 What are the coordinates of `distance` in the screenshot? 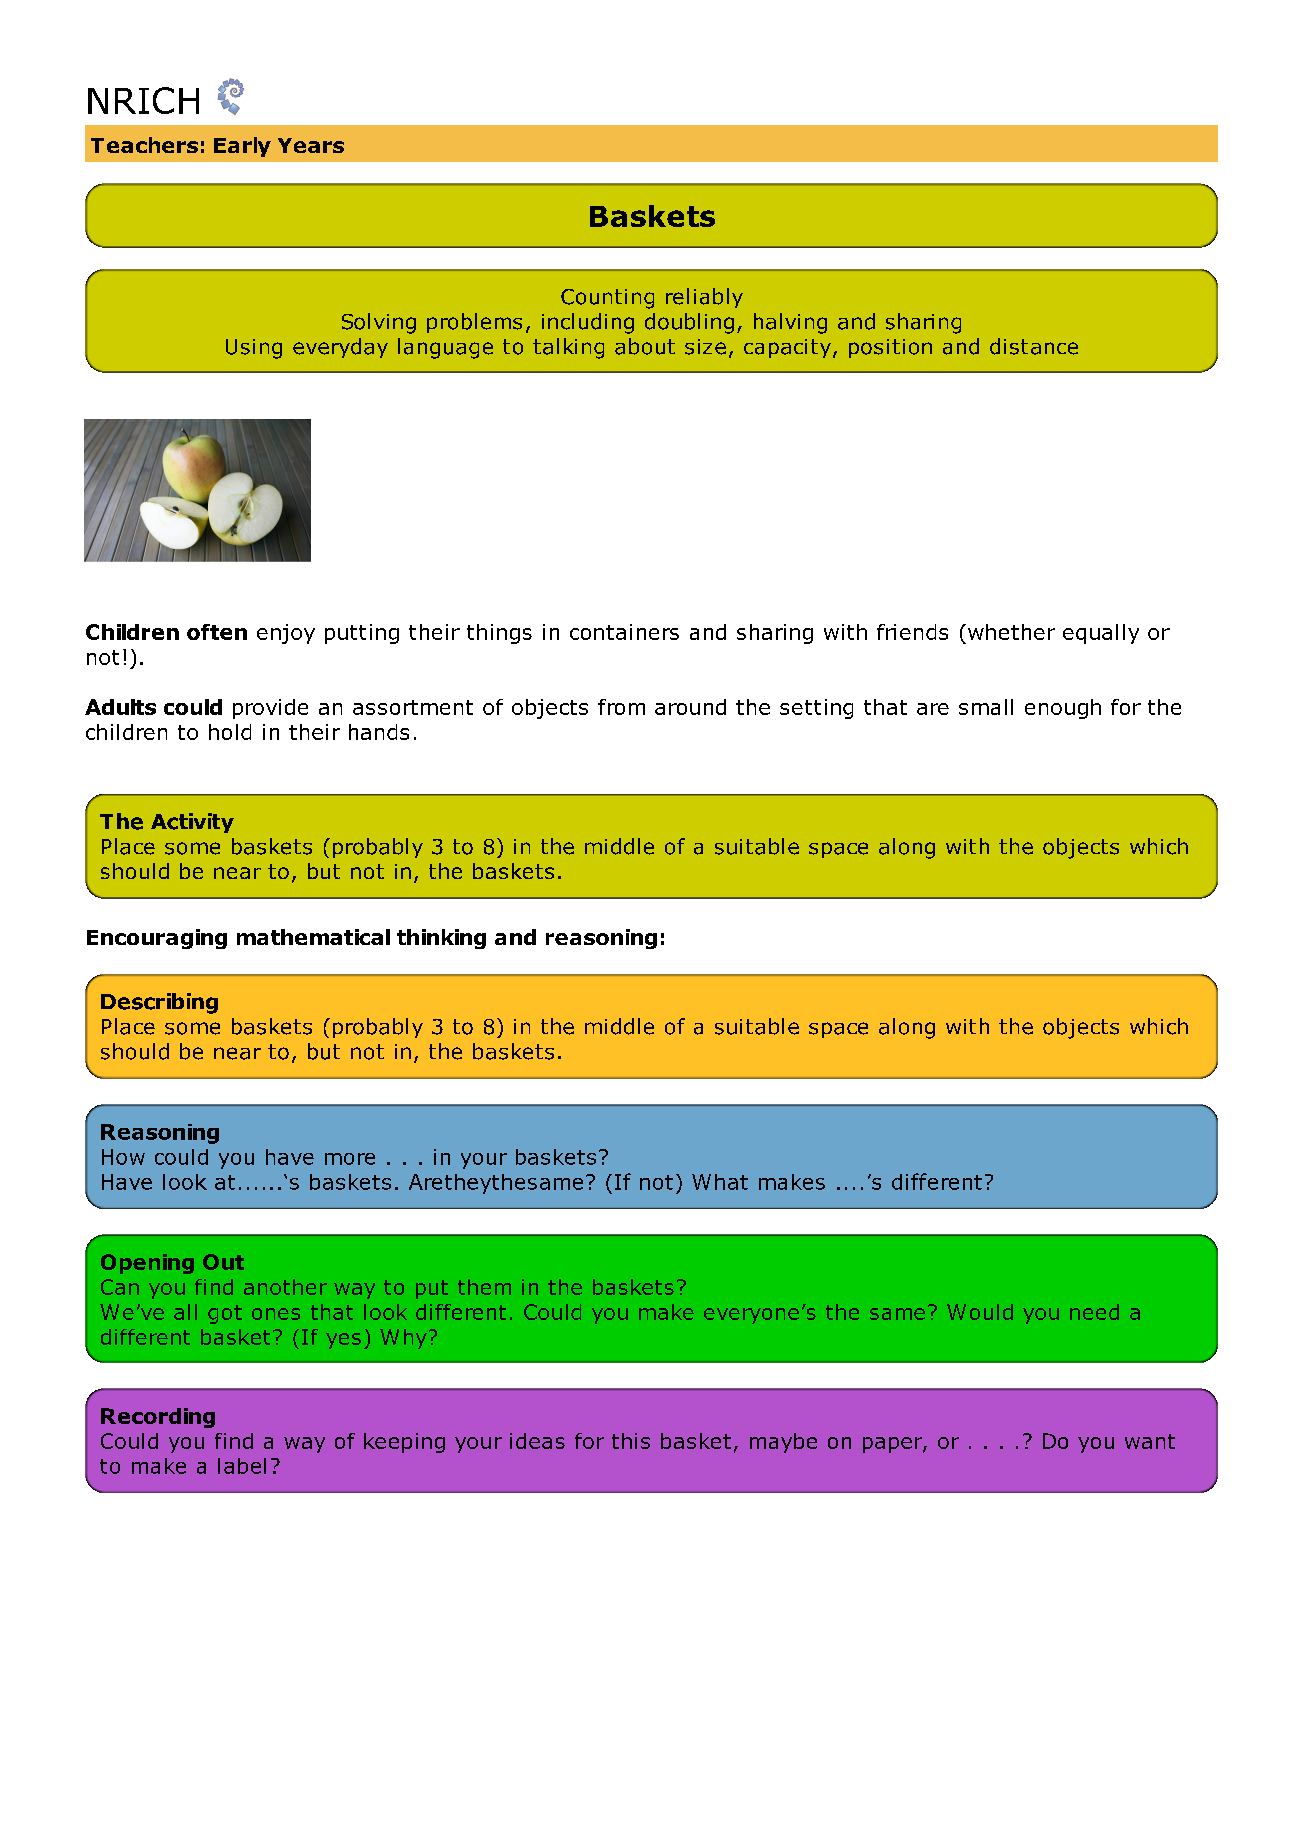 It's located at (1034, 346).
